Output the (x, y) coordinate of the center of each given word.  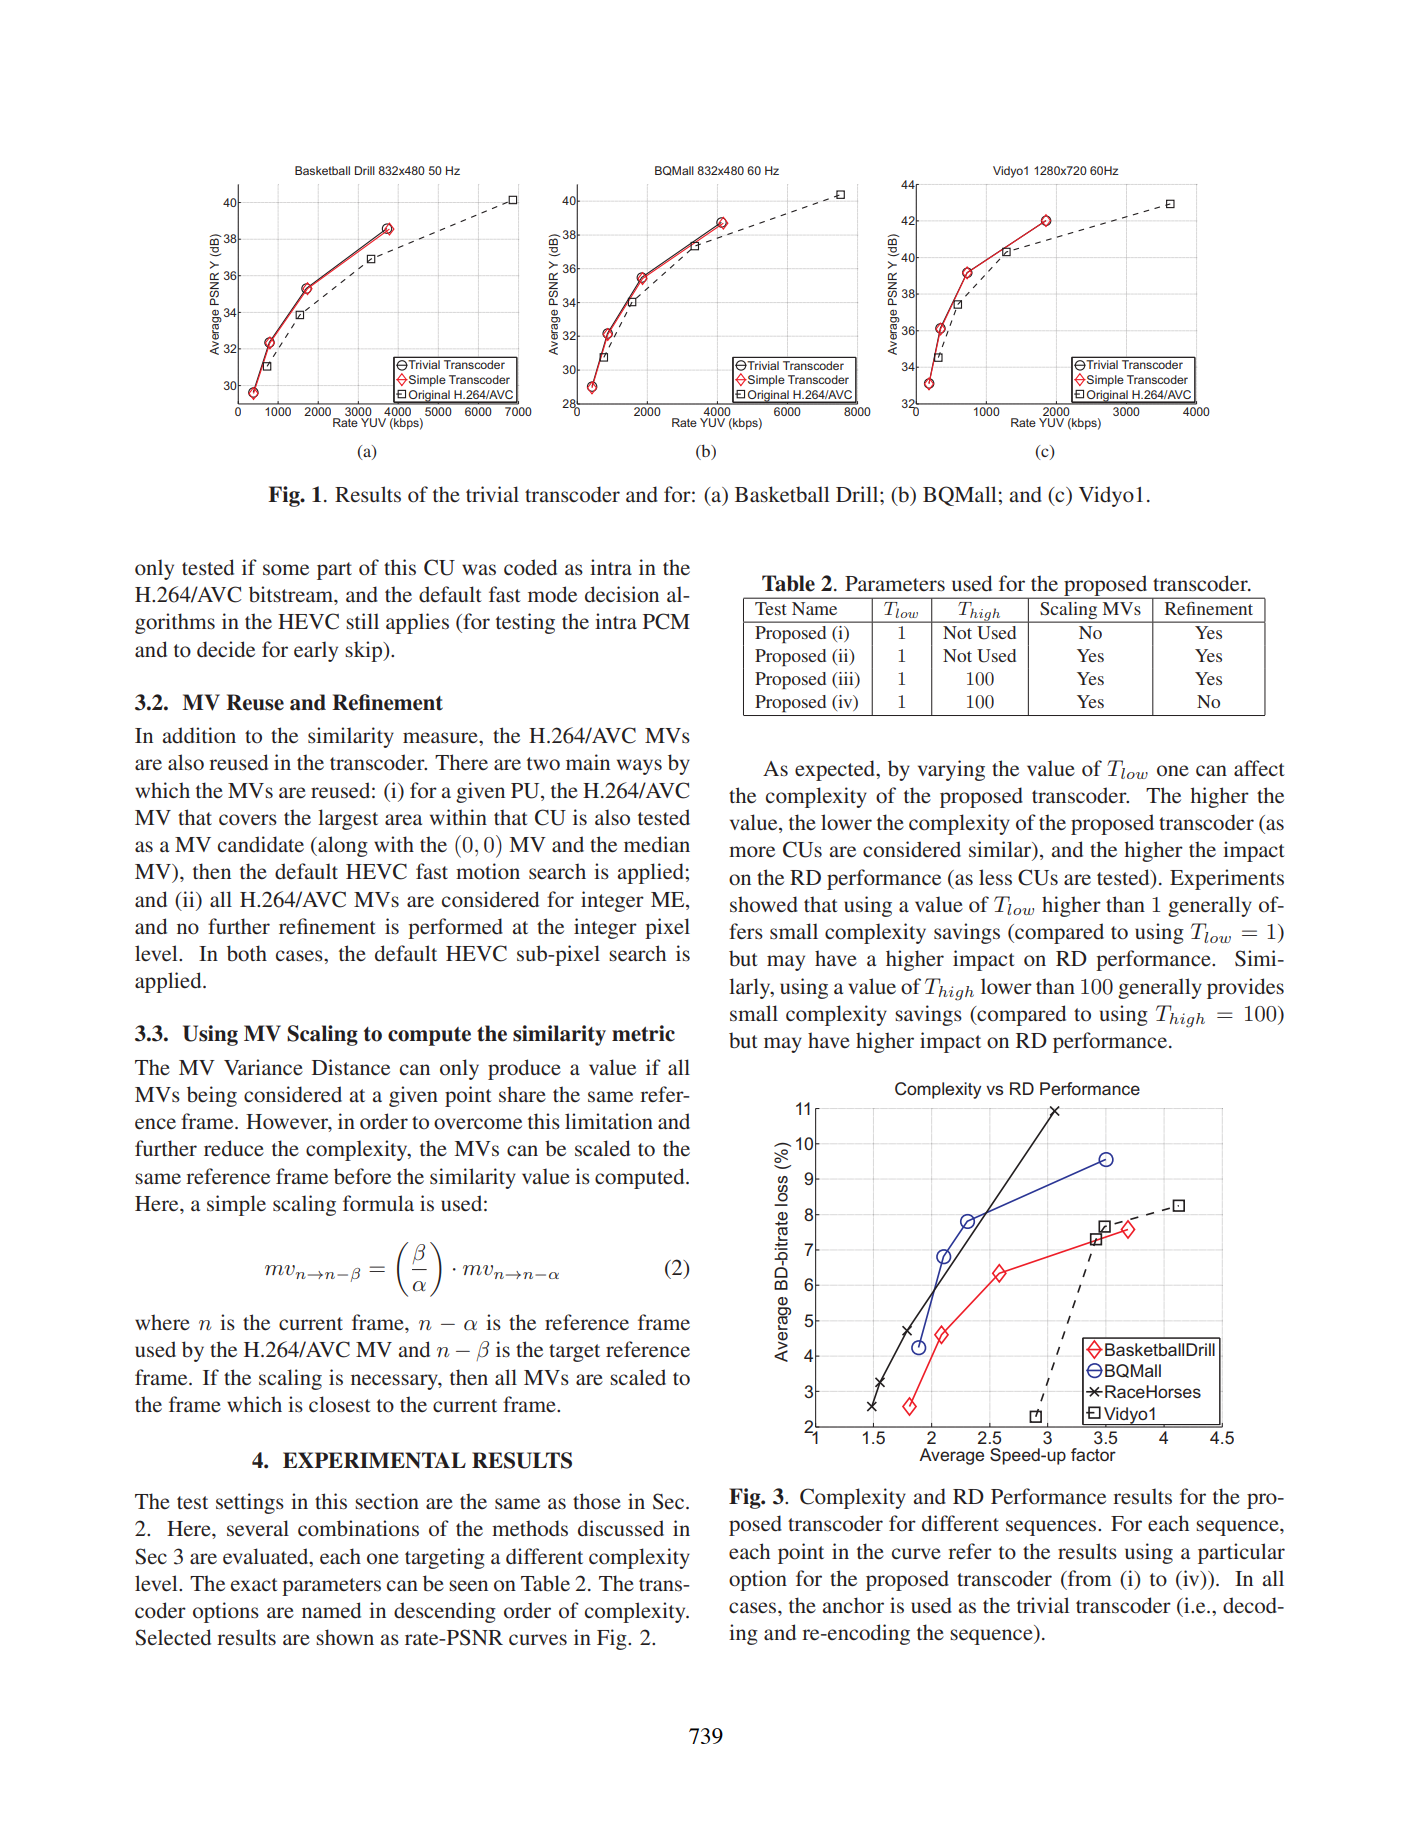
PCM (666, 621)
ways (639, 767)
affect (1259, 768)
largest (348, 819)
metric (643, 1033)
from (1089, 1578)
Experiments (1227, 879)
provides (1245, 988)
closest (340, 1404)
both (247, 953)
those (597, 1501)
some (286, 570)
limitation (609, 1121)
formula (378, 1203)
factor (1093, 1454)
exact (254, 1584)
